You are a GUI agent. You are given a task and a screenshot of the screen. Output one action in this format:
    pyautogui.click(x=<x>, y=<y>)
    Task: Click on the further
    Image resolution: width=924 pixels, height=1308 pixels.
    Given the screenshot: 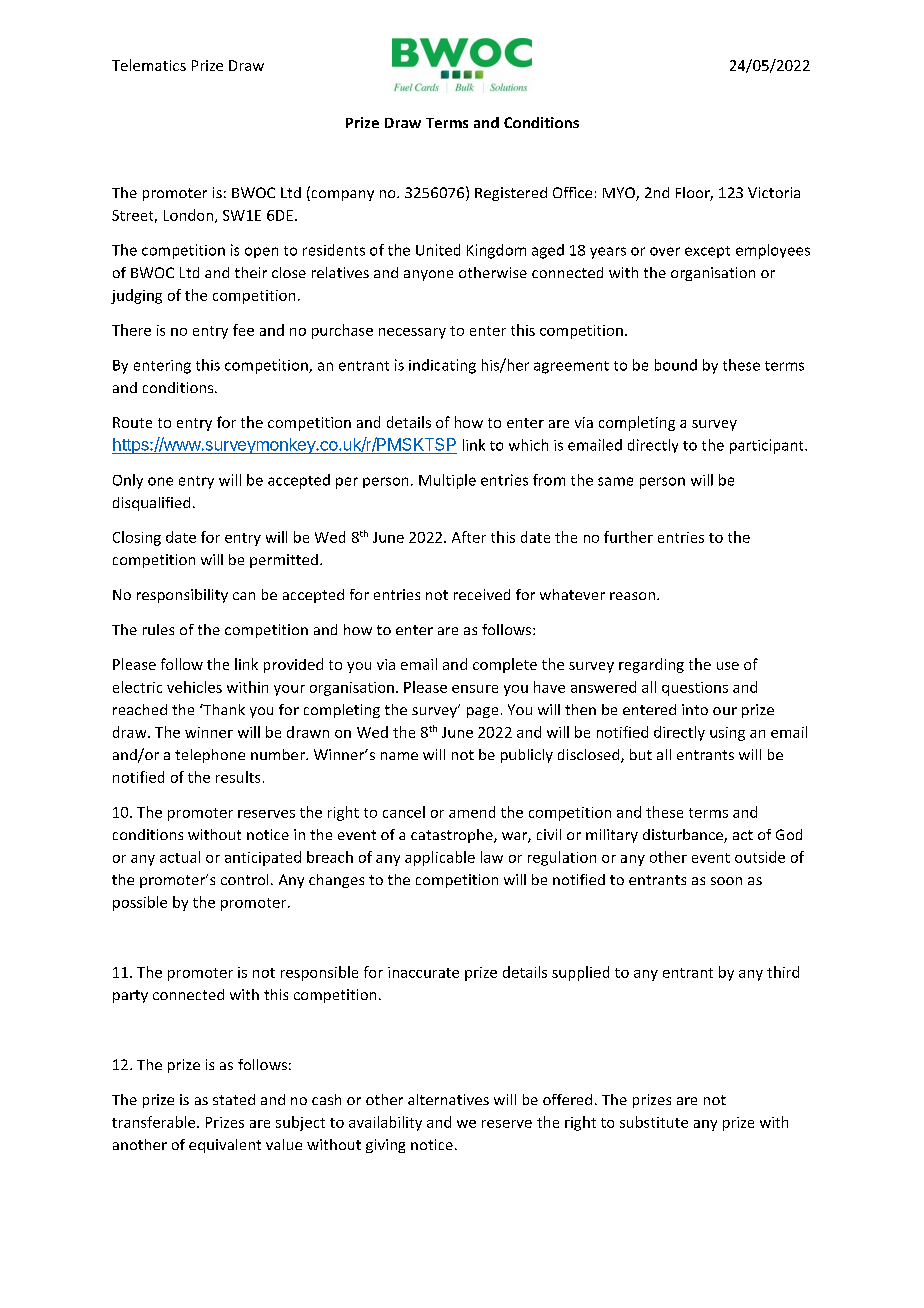 What is the action you would take?
    pyautogui.click(x=628, y=537)
